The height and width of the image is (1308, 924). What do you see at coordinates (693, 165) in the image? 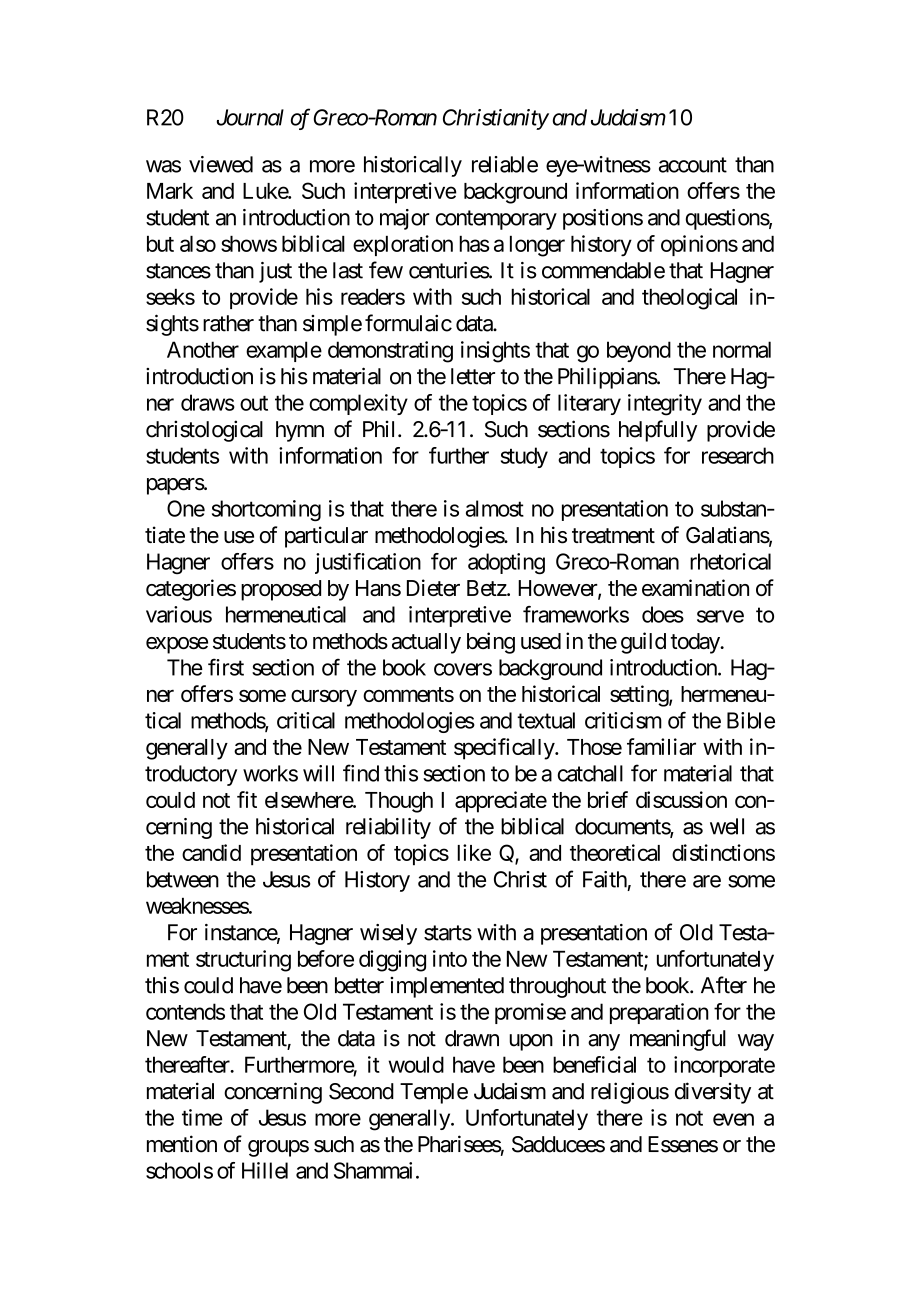
I see `account` at bounding box center [693, 165].
